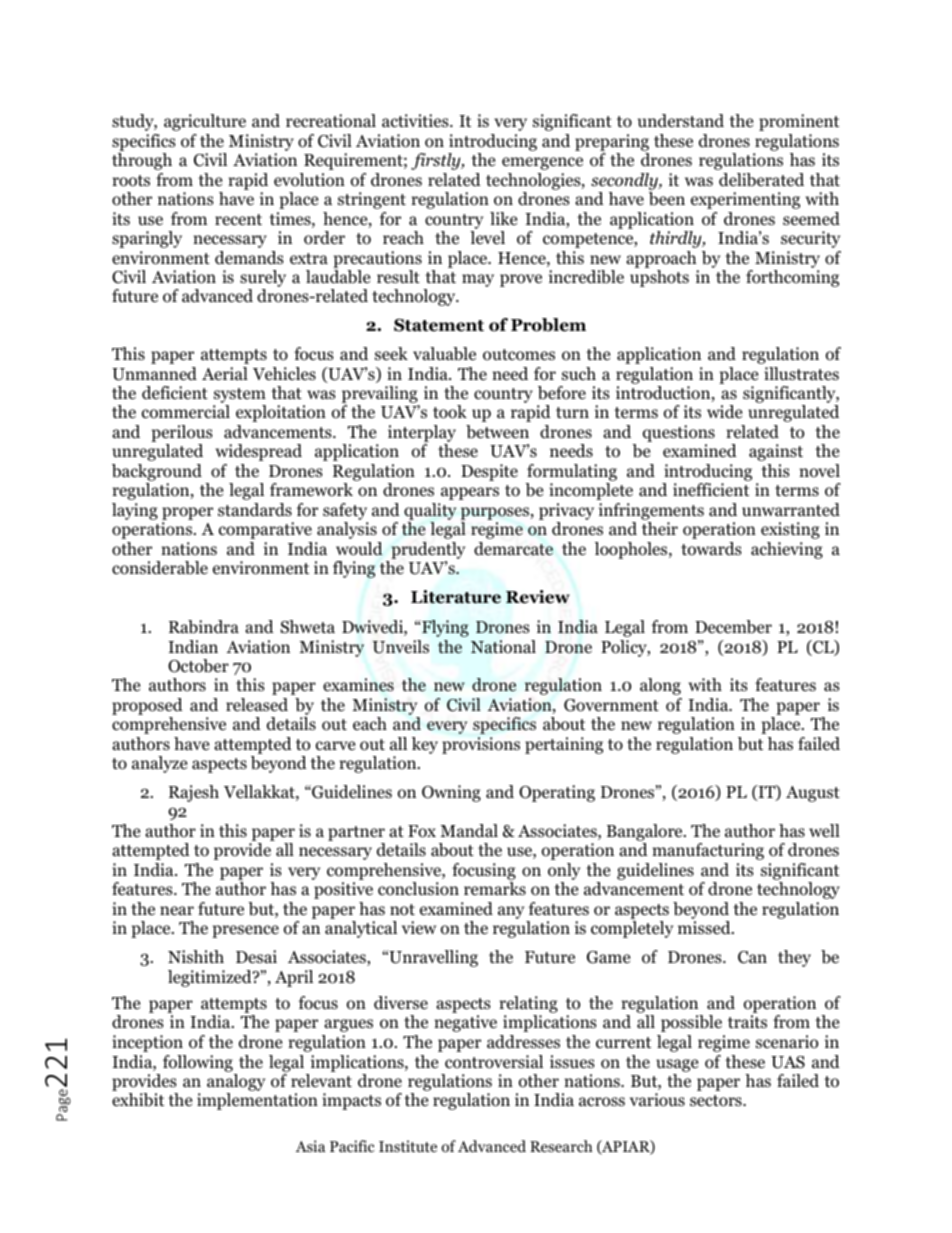 This document has height=1233, width=952. Describe the element at coordinates (257, 1101) in the document. I see `implementation` at that location.
